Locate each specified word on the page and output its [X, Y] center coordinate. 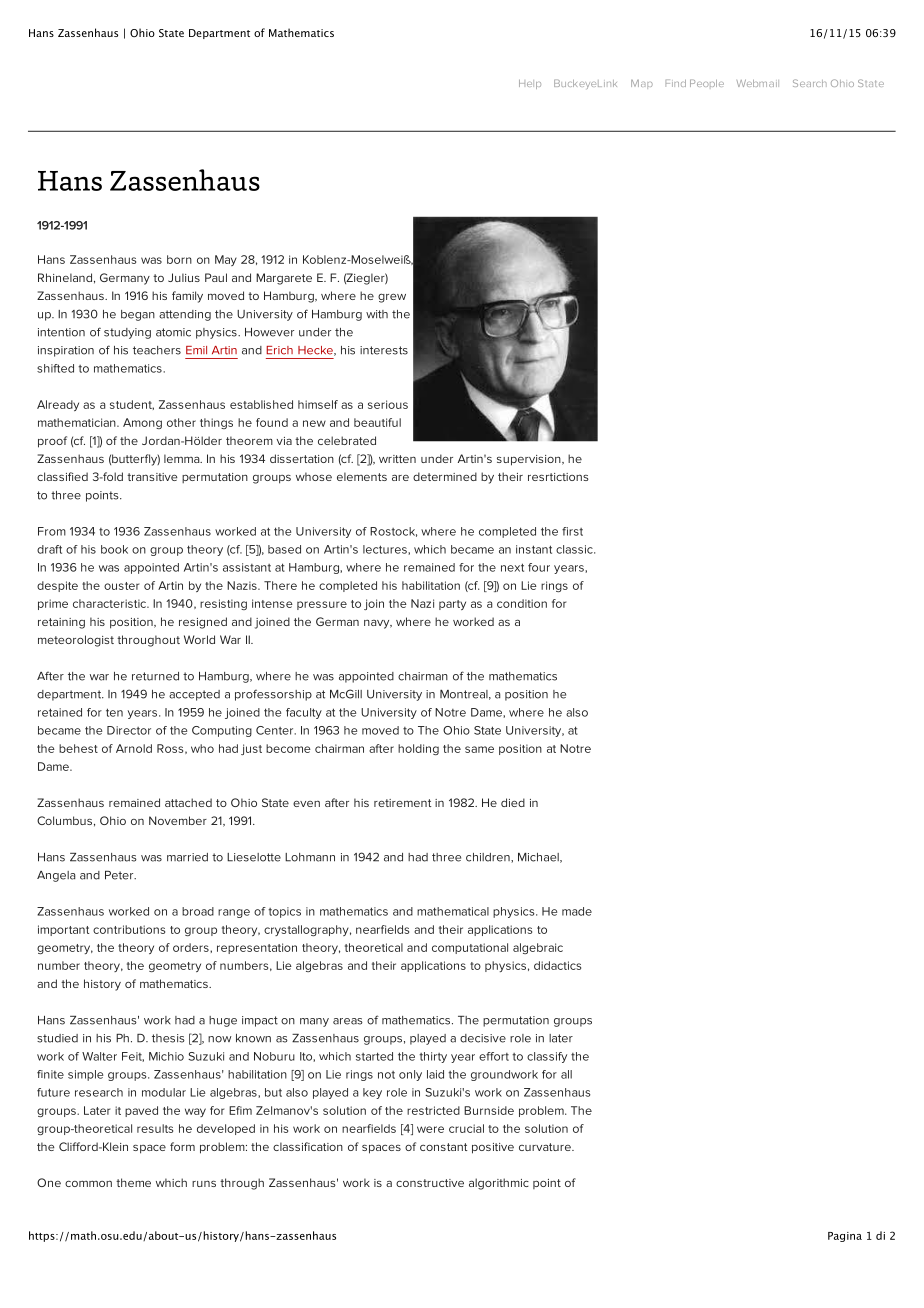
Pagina [845, 1237]
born [179, 259]
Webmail [758, 83]
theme [133, 1182]
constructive [430, 1183]
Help [530, 84]
